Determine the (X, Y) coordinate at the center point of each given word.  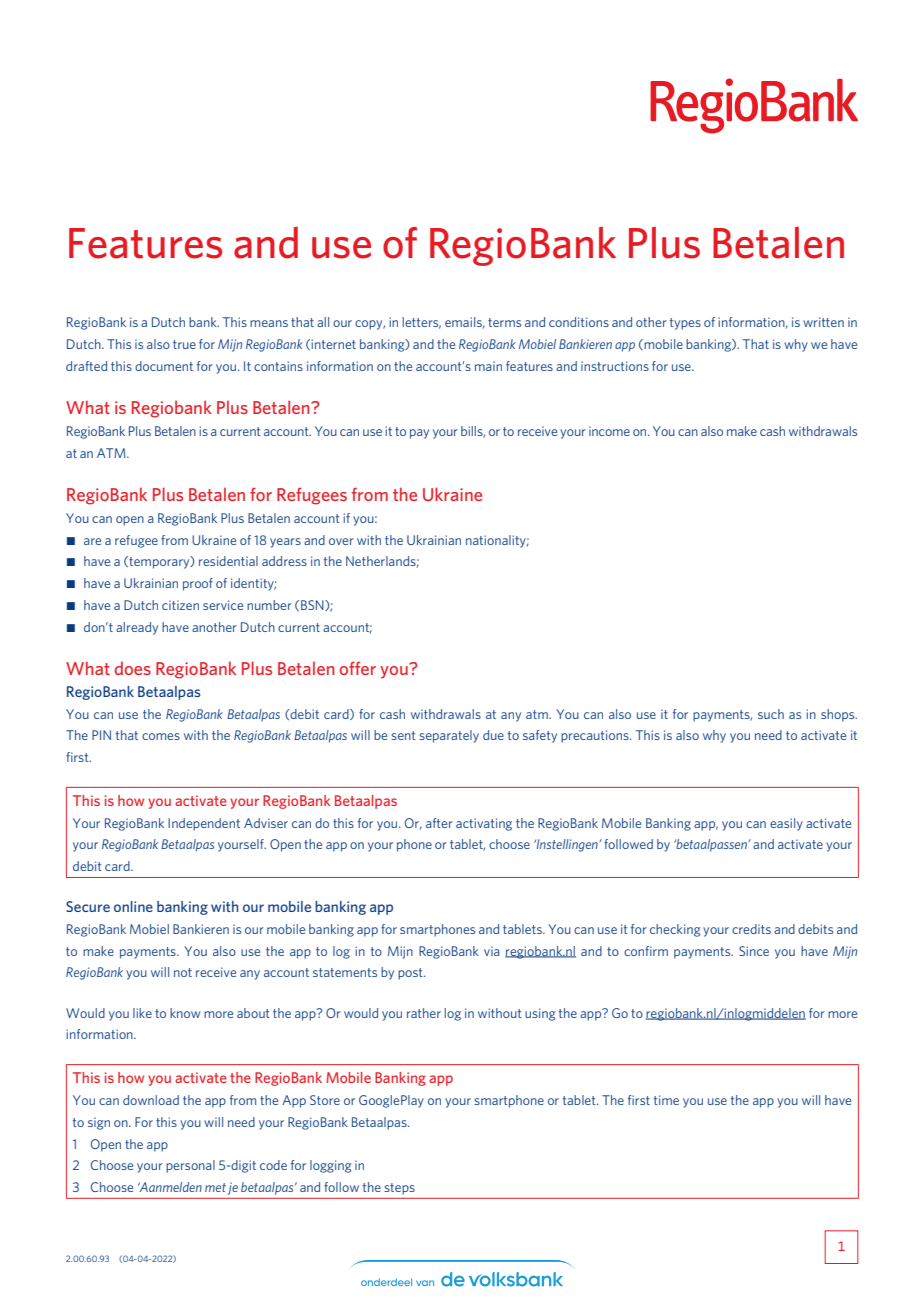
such (771, 714)
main (488, 366)
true (184, 344)
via (491, 951)
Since (754, 951)
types (685, 324)
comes (161, 736)
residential (228, 561)
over (341, 541)
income (609, 431)
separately (449, 736)
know (185, 1013)
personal (190, 1166)
